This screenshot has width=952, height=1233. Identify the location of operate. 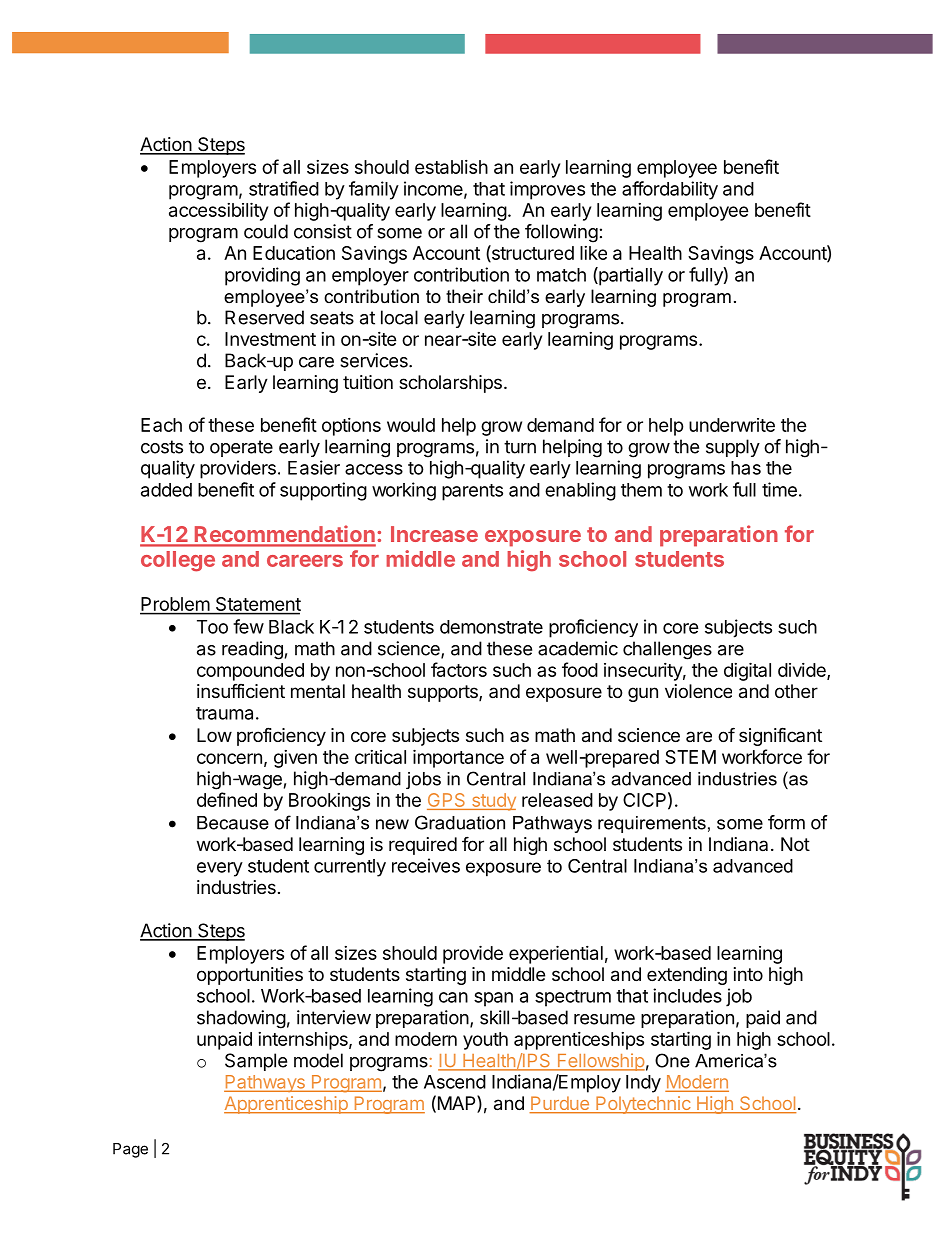
(241, 448).
